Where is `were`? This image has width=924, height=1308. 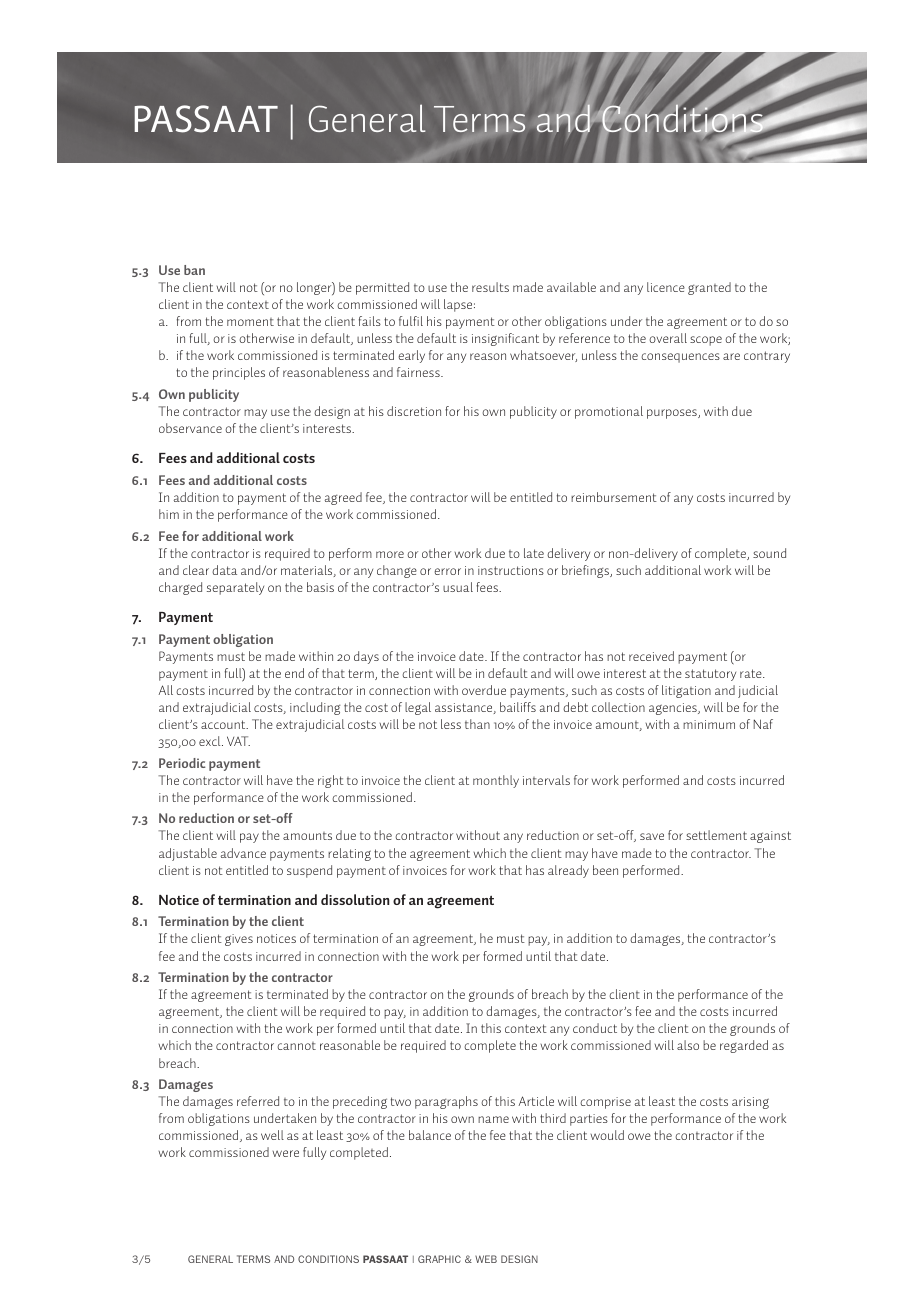 were is located at coordinates (286, 1153).
